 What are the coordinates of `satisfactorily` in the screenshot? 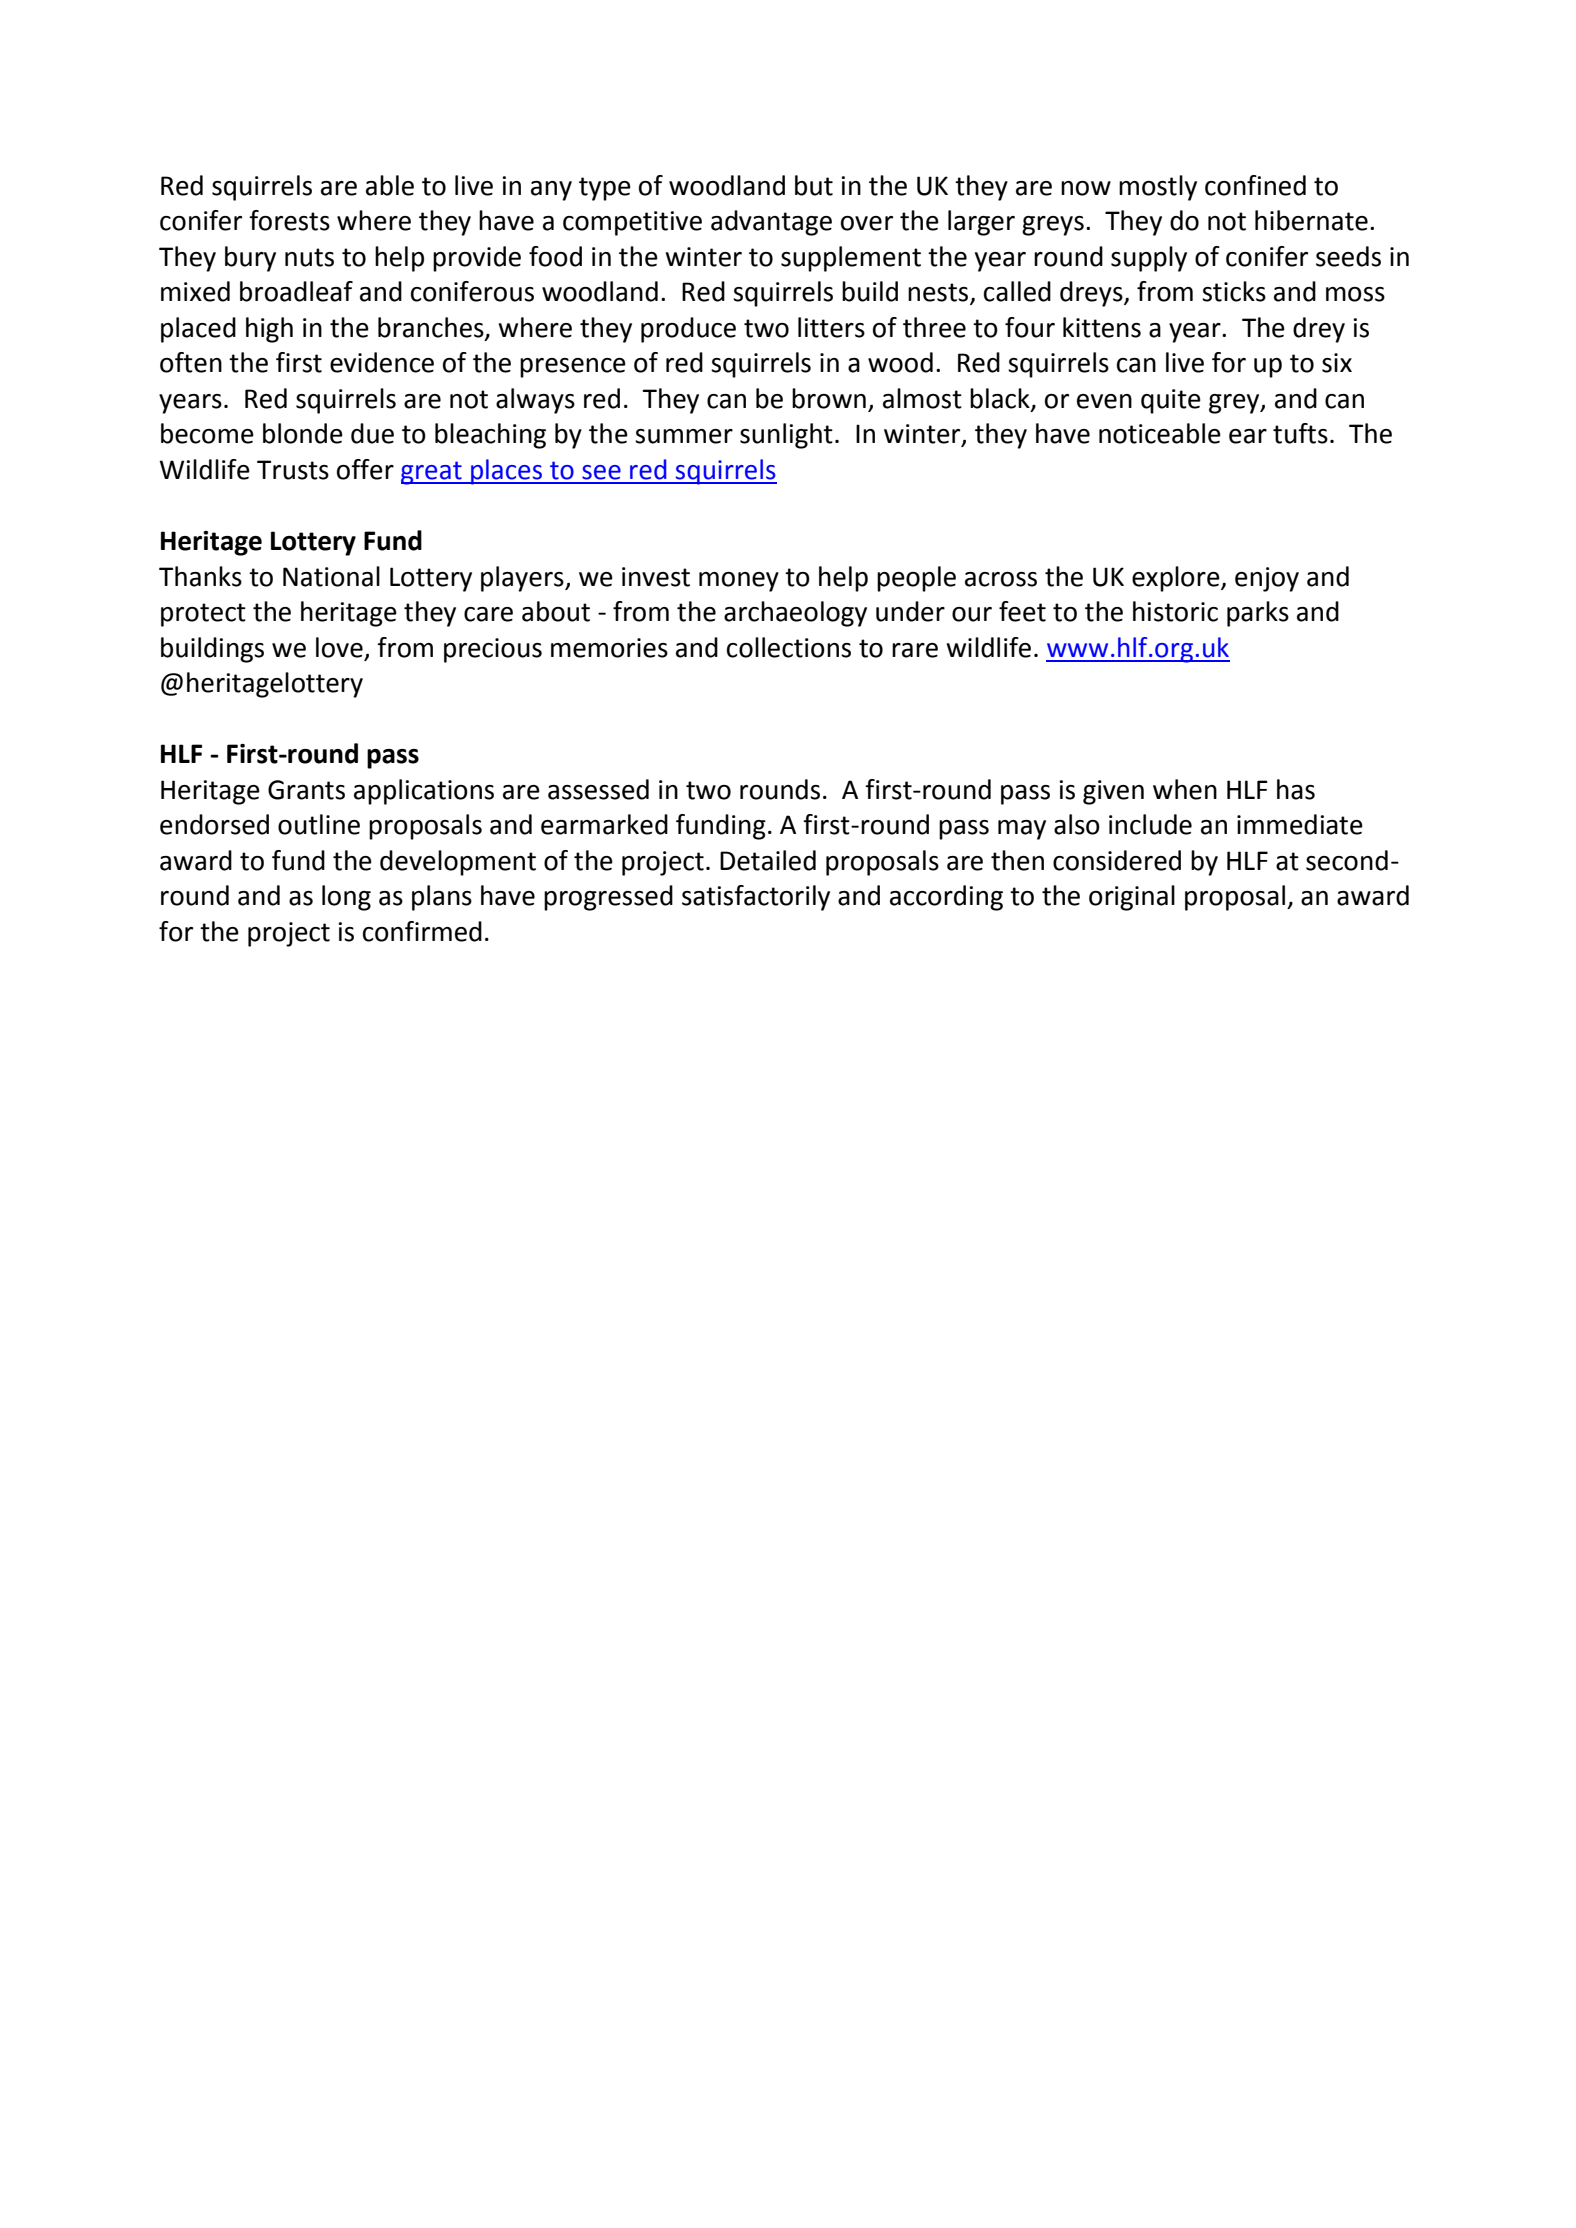 It's located at (756, 898).
